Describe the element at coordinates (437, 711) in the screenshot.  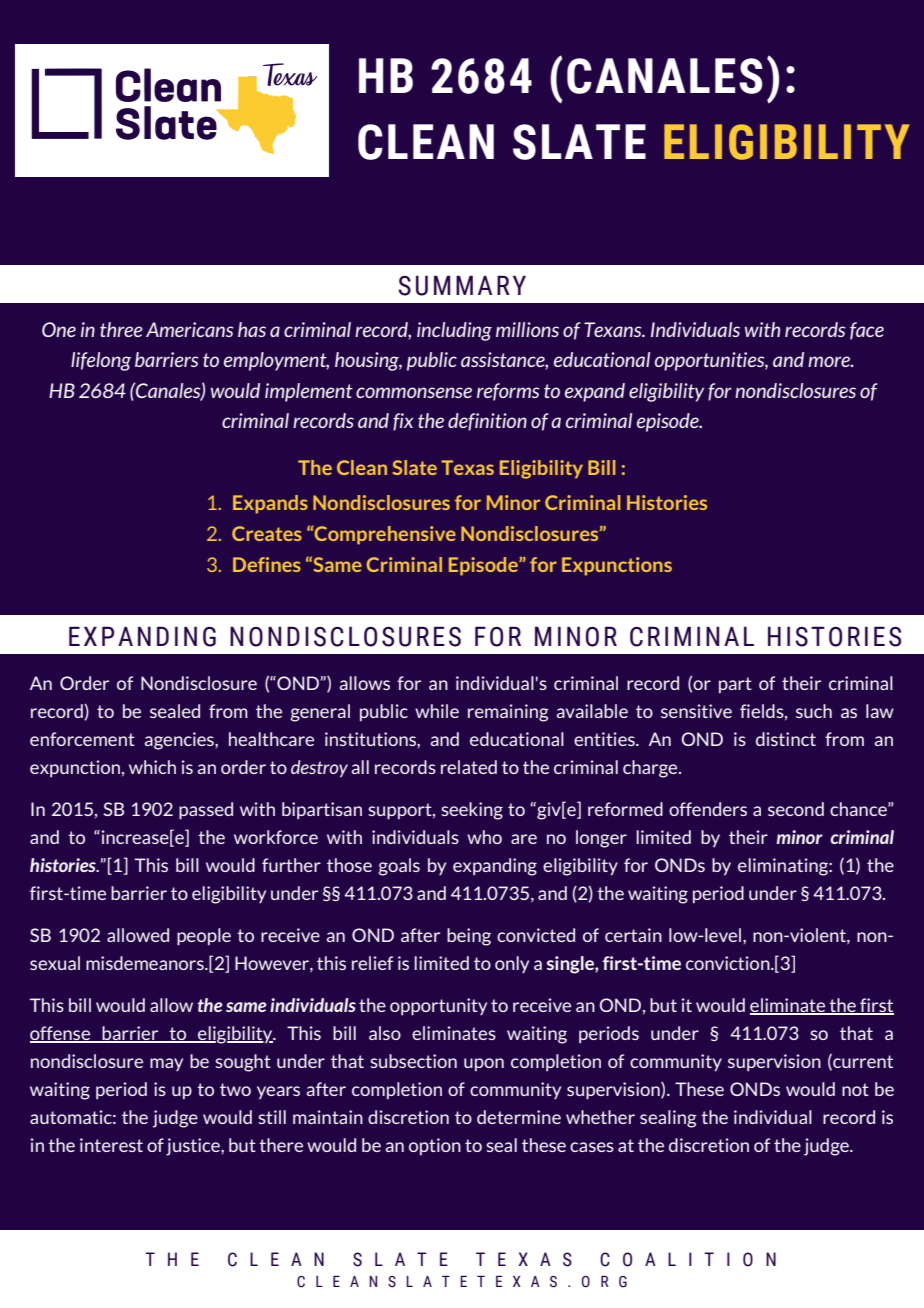
I see `while` at that location.
